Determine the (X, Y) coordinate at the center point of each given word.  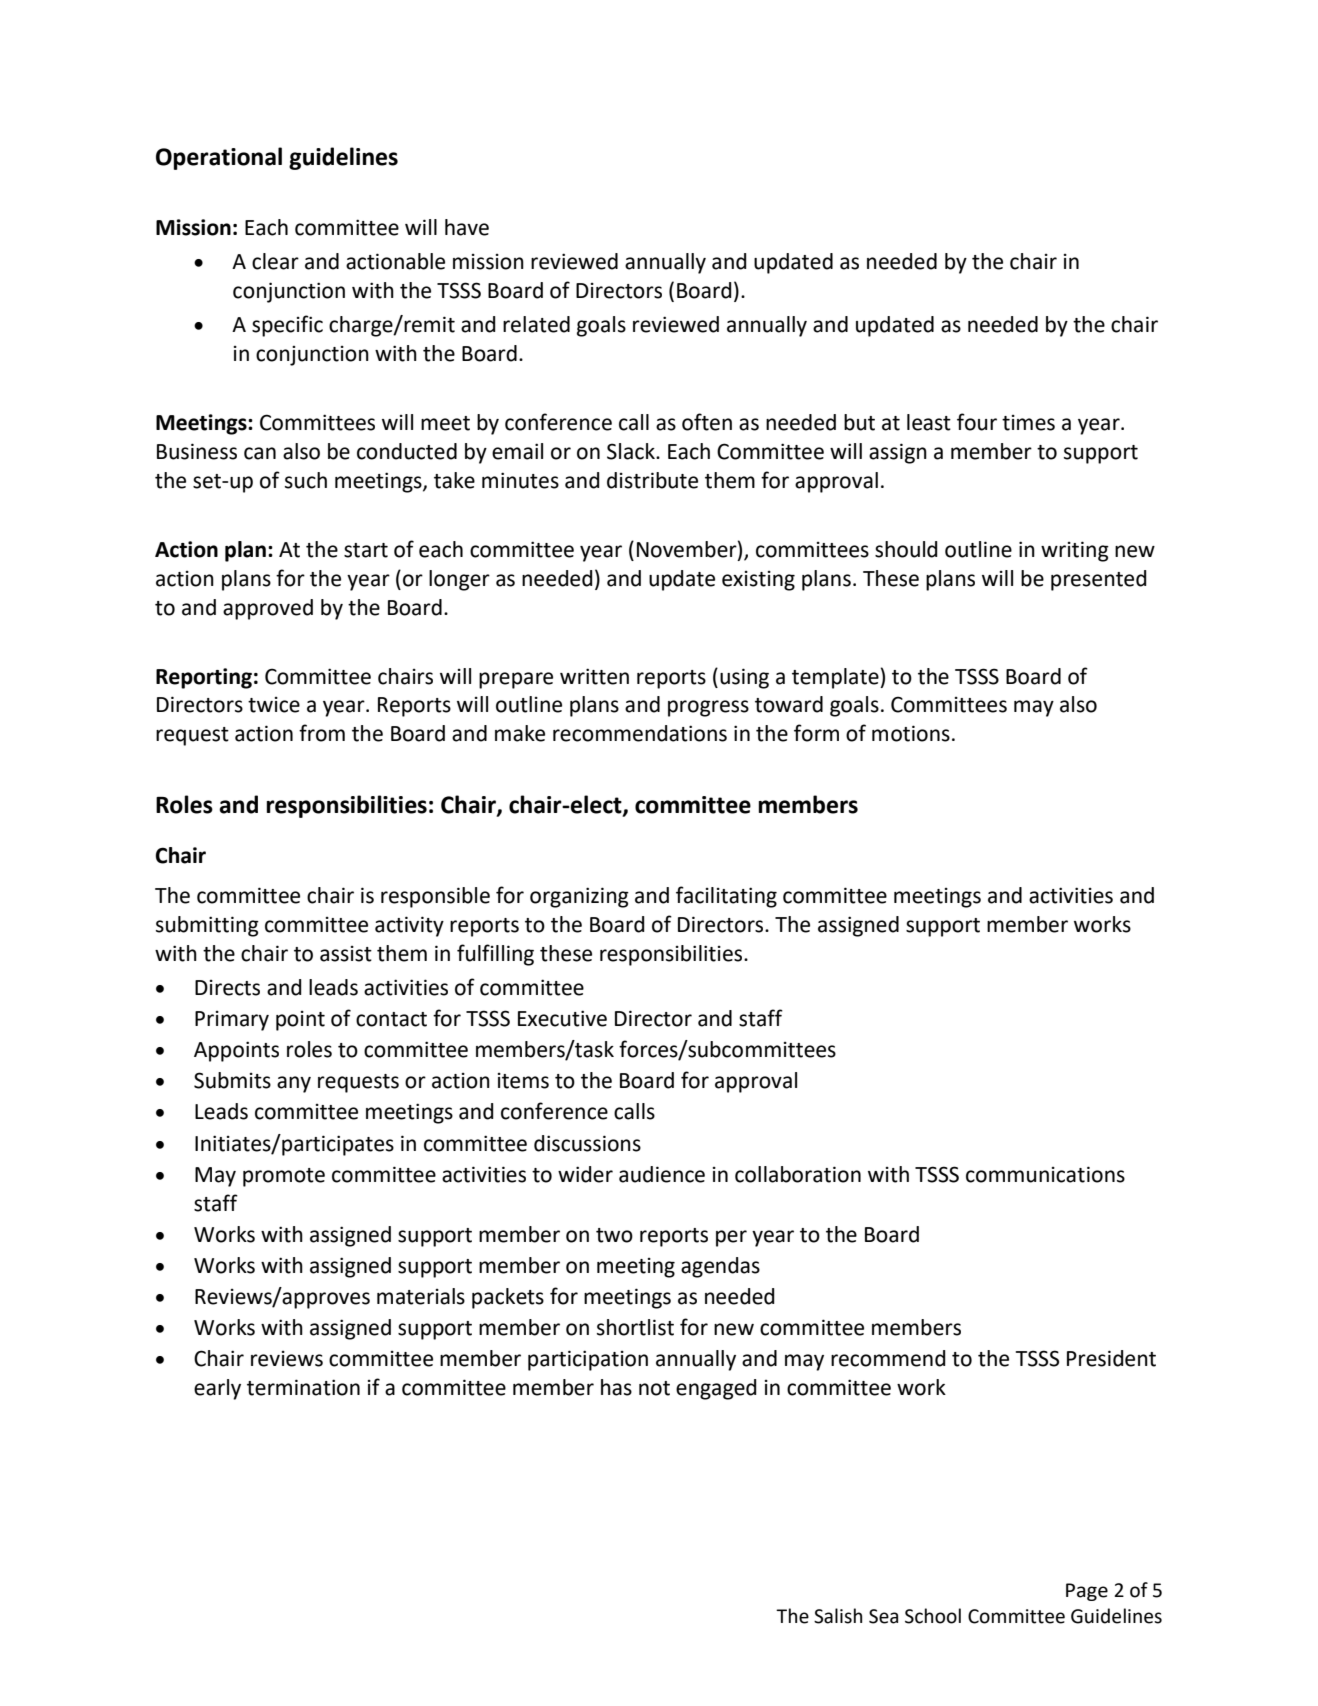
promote (284, 1177)
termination (303, 1387)
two (614, 1235)
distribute (652, 480)
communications (1045, 1174)
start (366, 550)
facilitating (726, 897)
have (467, 227)
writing (1075, 551)
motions (911, 733)
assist (346, 954)
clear (275, 261)
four (977, 422)
